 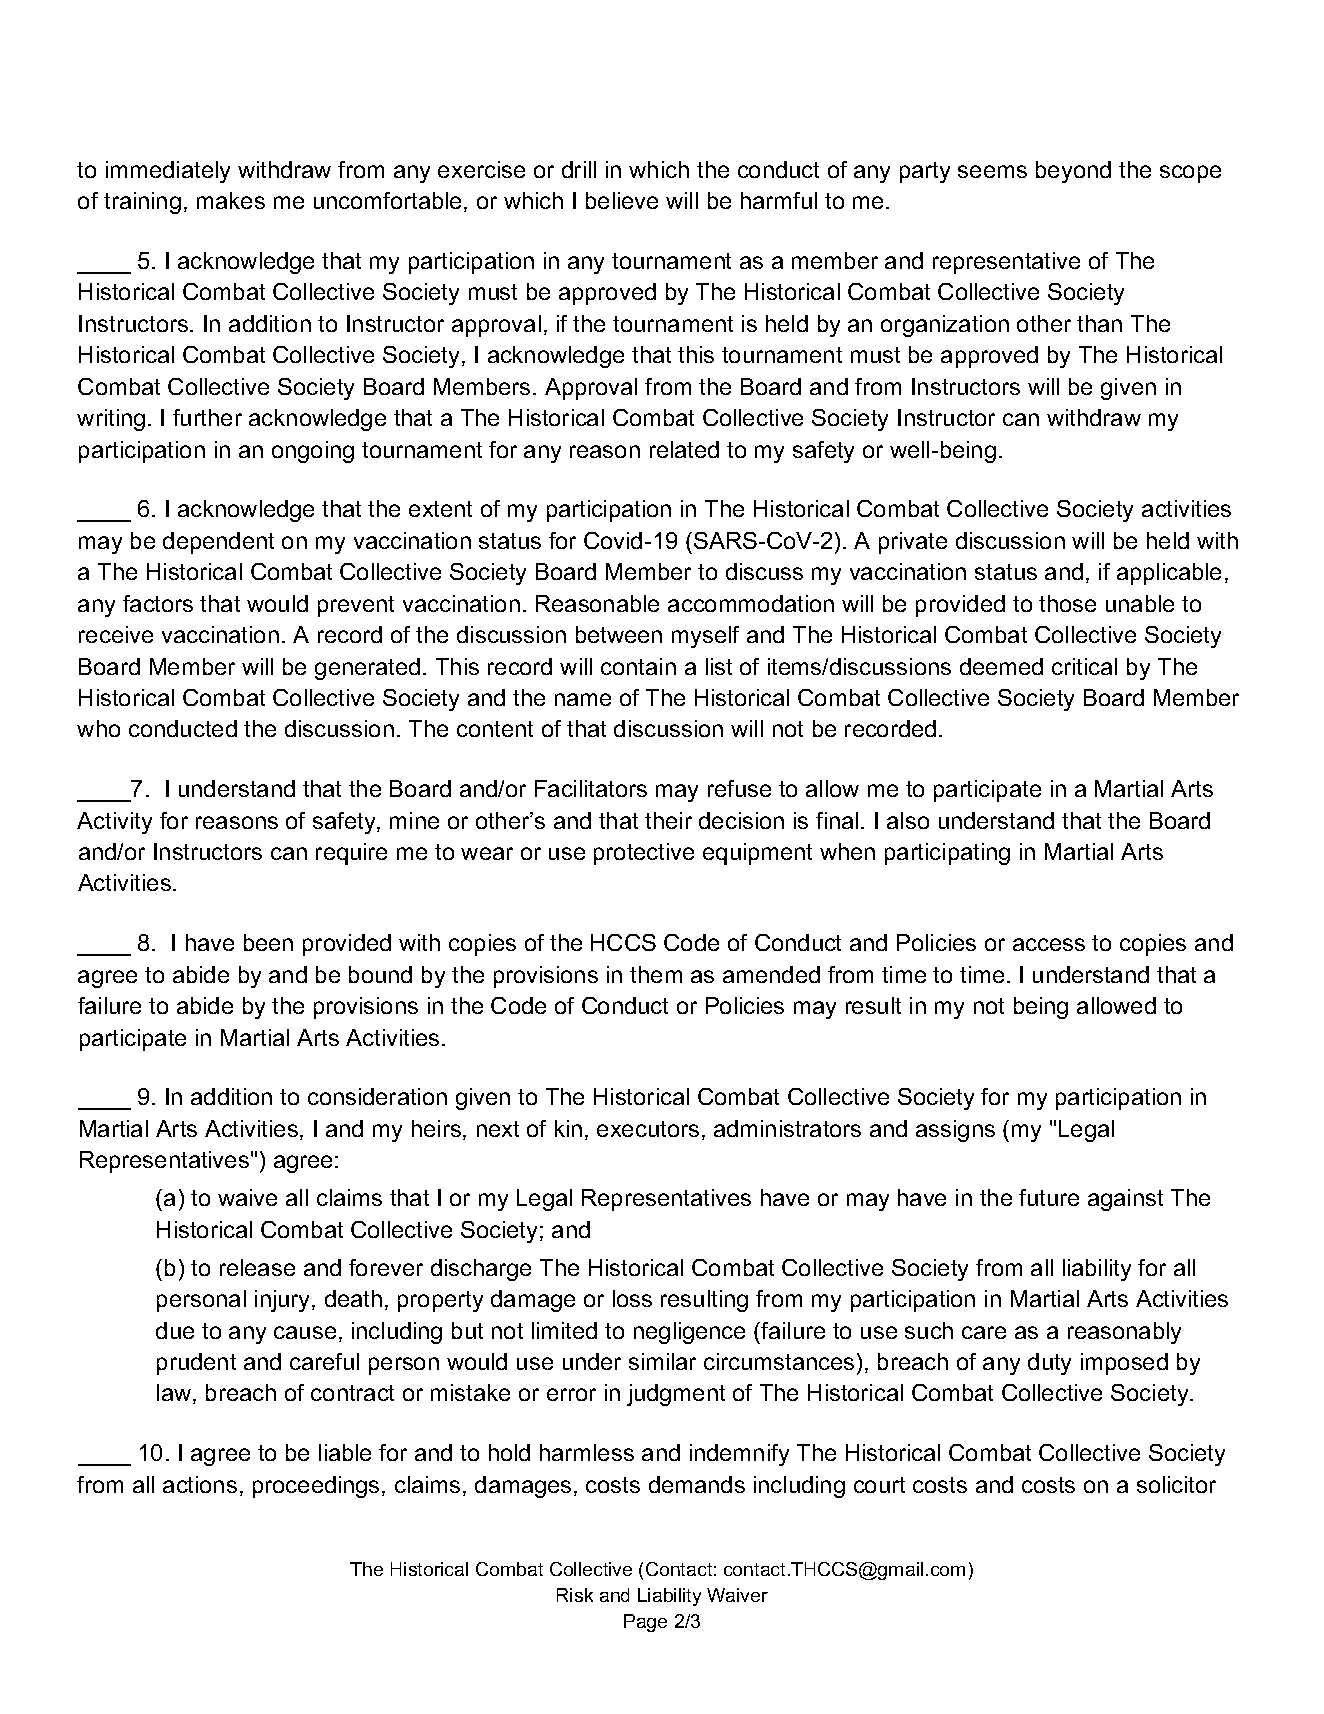 What do you see at coordinates (645, 1623) in the page?
I see `Page` at bounding box center [645, 1623].
